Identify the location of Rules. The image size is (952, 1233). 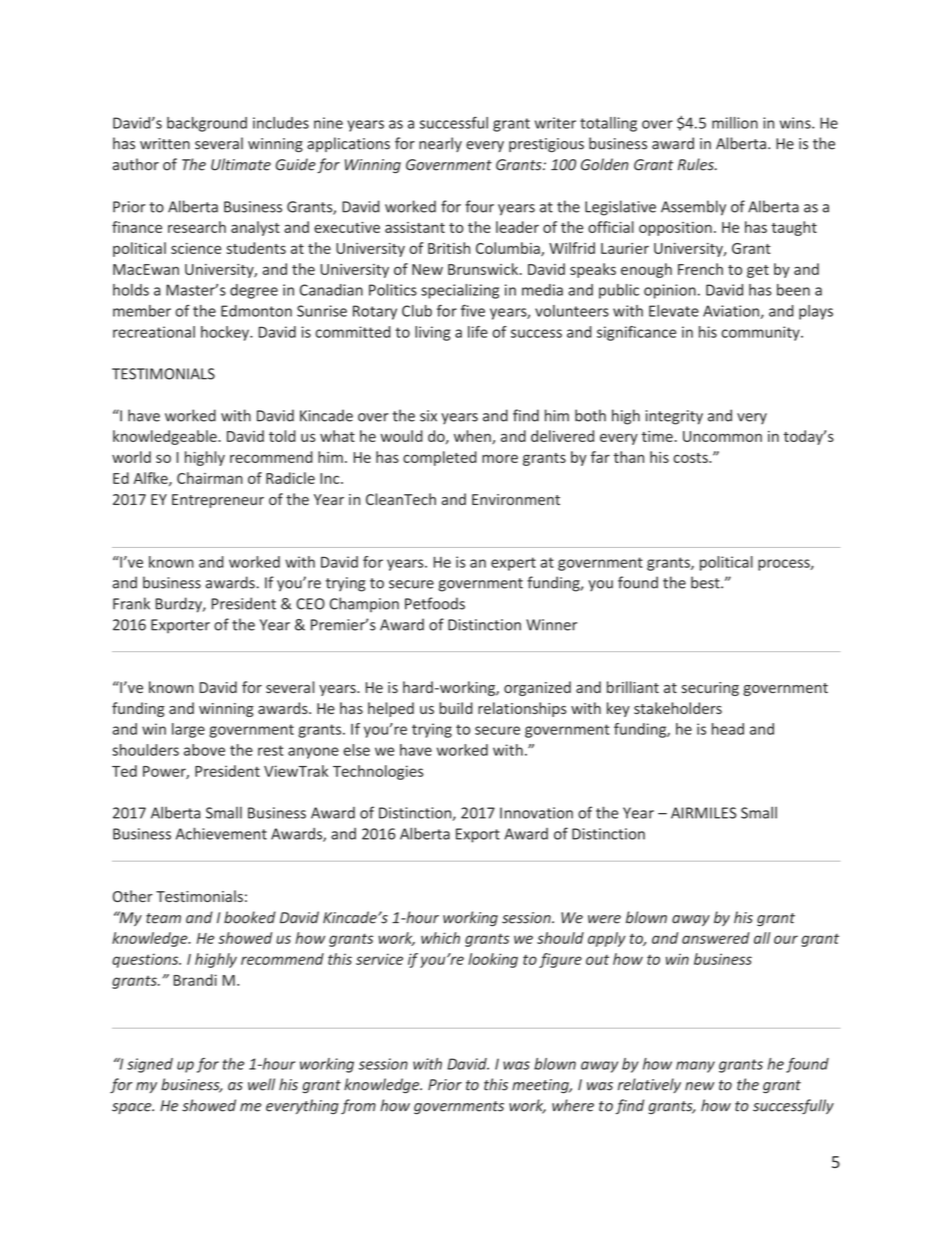
(697, 164).
